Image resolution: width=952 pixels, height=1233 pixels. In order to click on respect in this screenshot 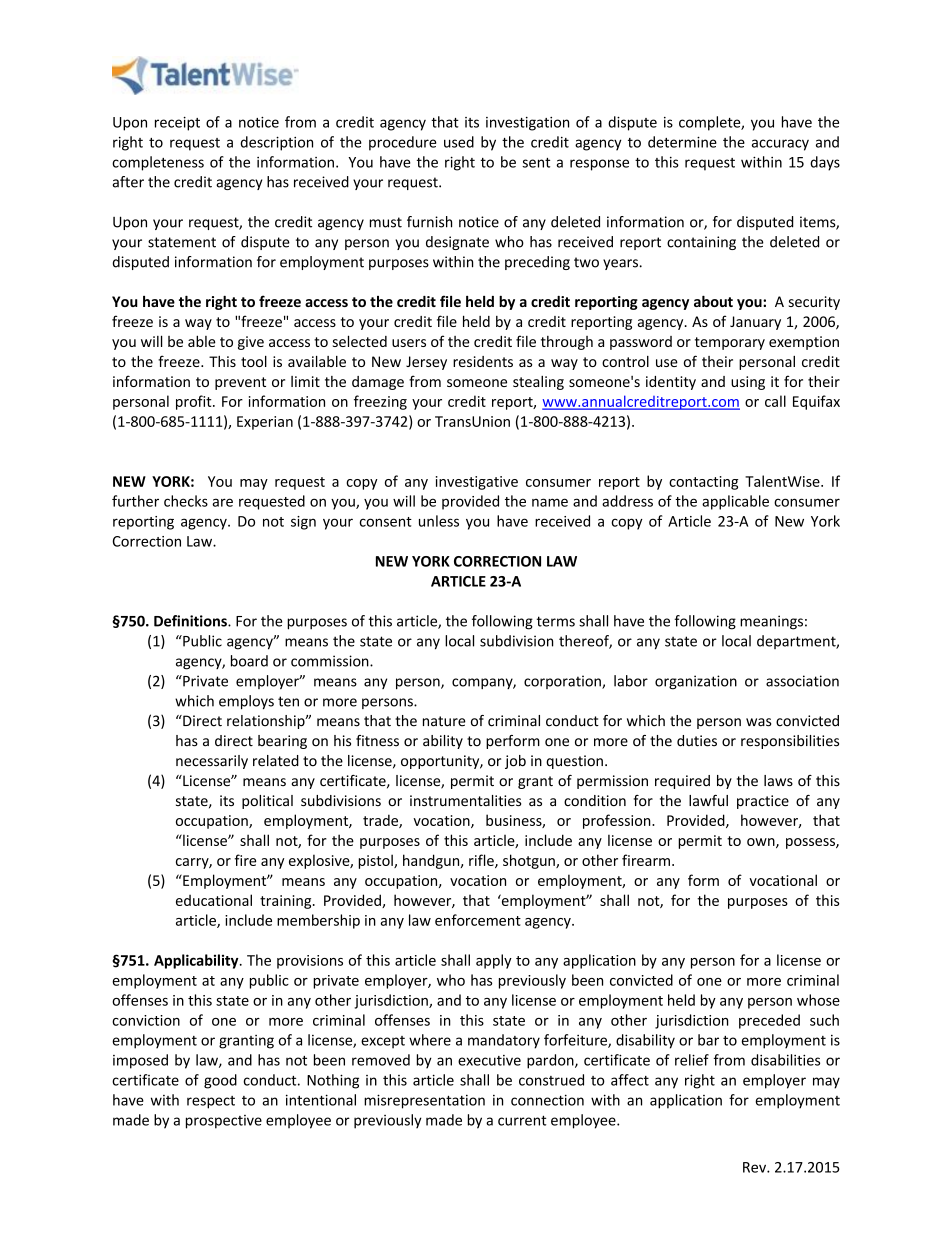, I will do `click(211, 1102)`.
